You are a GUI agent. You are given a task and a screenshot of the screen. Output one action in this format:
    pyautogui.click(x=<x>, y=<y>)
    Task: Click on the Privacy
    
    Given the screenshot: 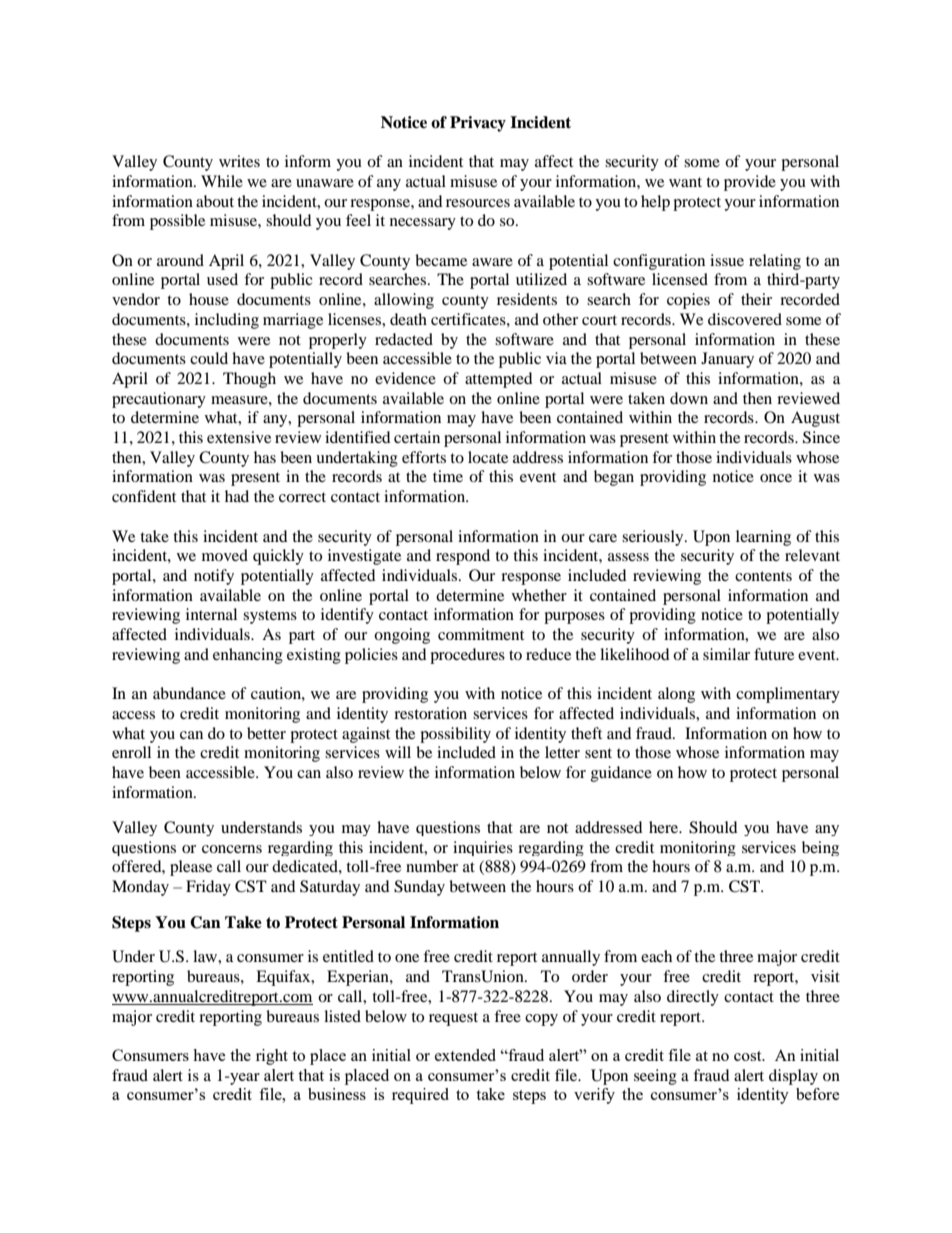 What is the action you would take?
    pyautogui.click(x=478, y=124)
